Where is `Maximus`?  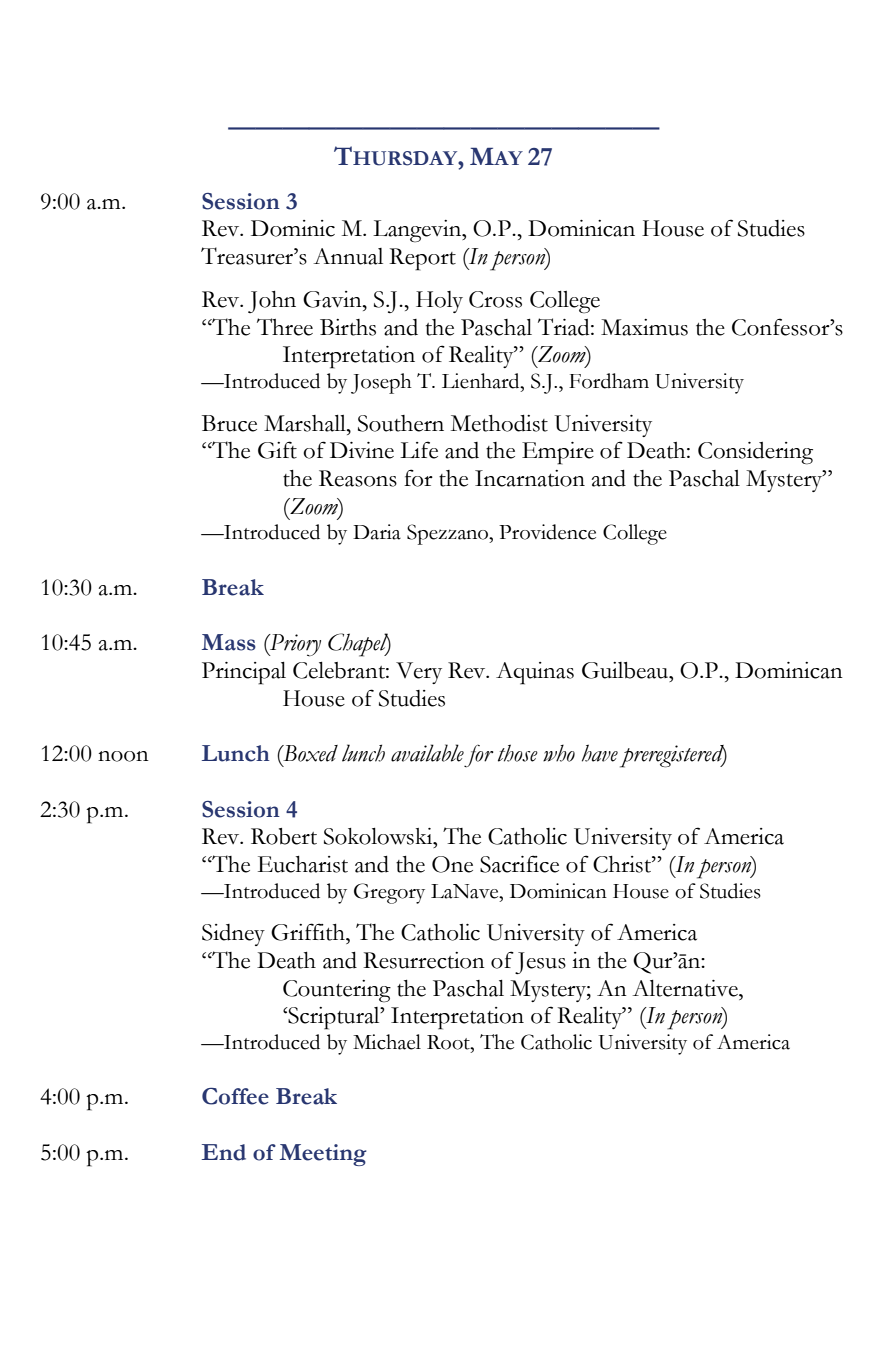 Maximus is located at coordinates (644, 327).
